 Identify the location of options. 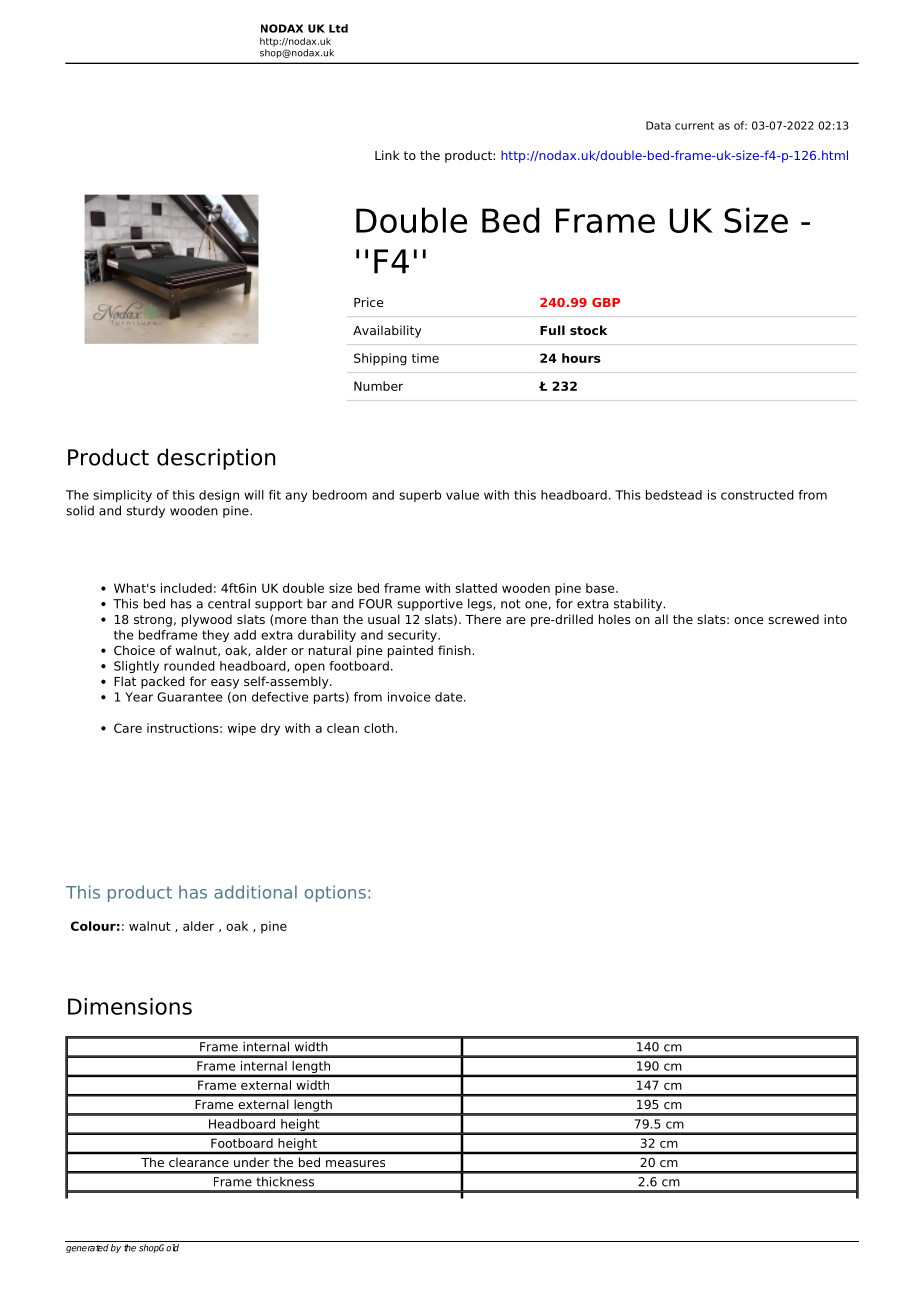
(335, 893).
